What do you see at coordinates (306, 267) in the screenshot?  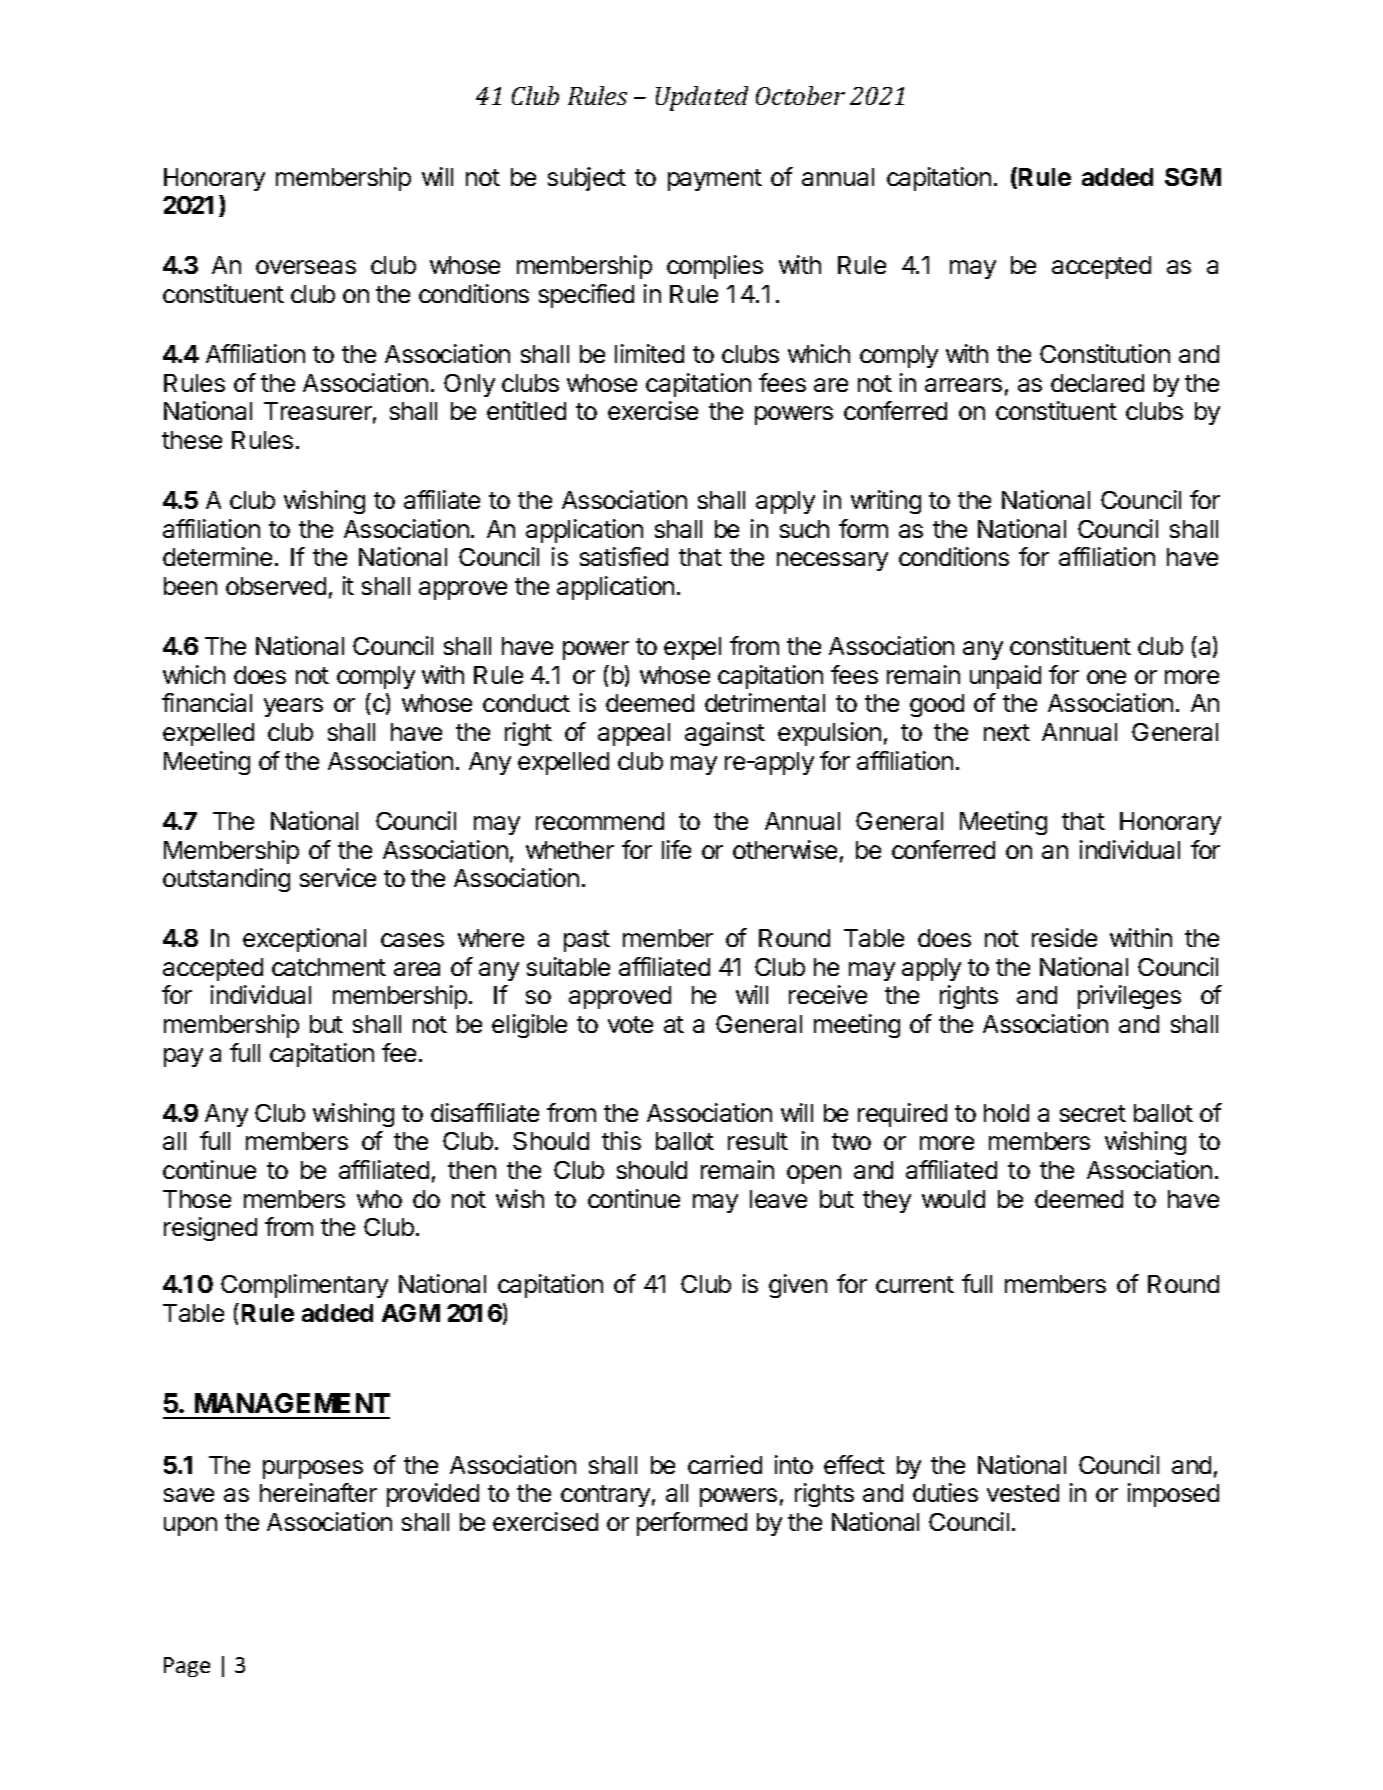 I see `overseas` at bounding box center [306, 267].
